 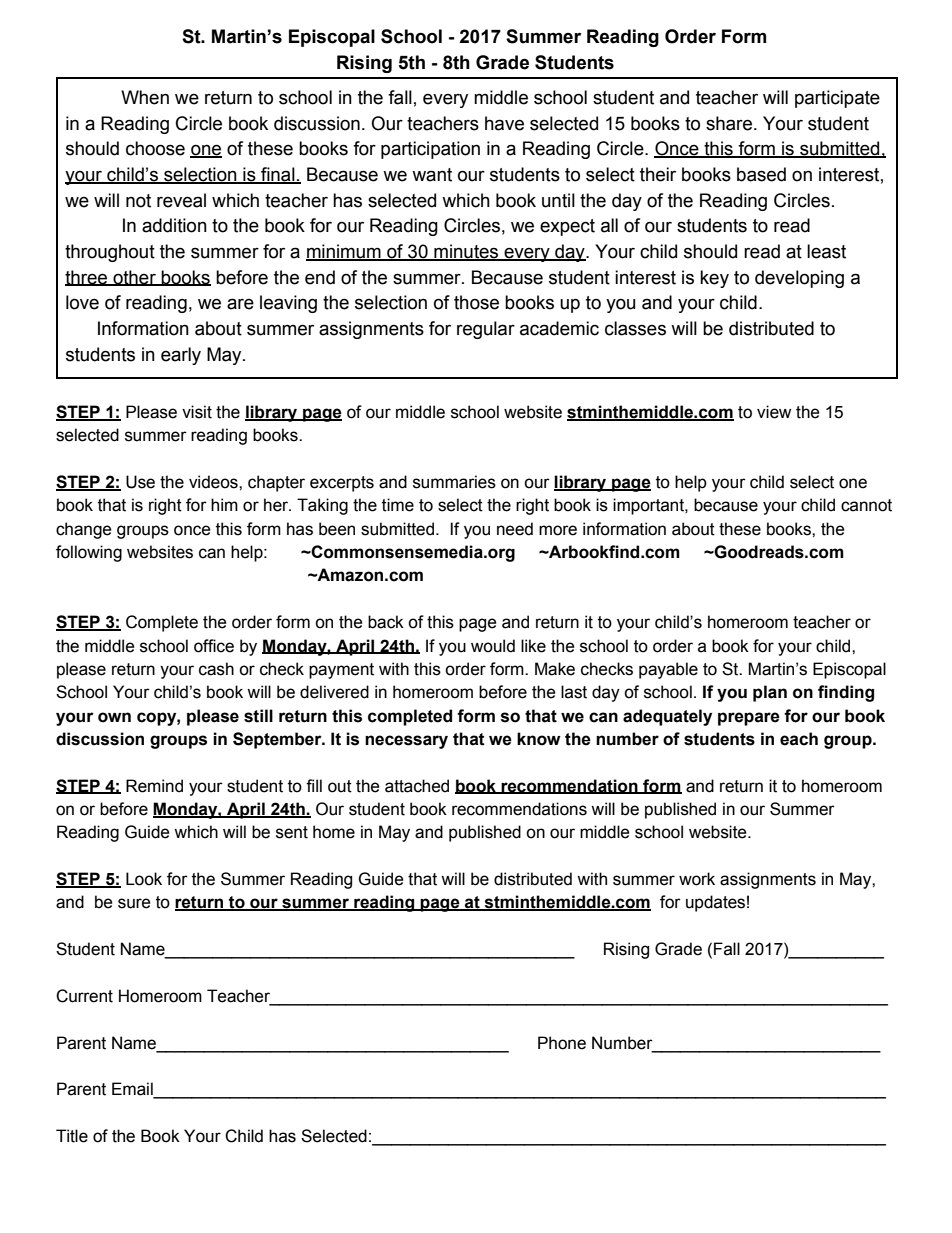 I want to click on would, so click(x=493, y=646).
